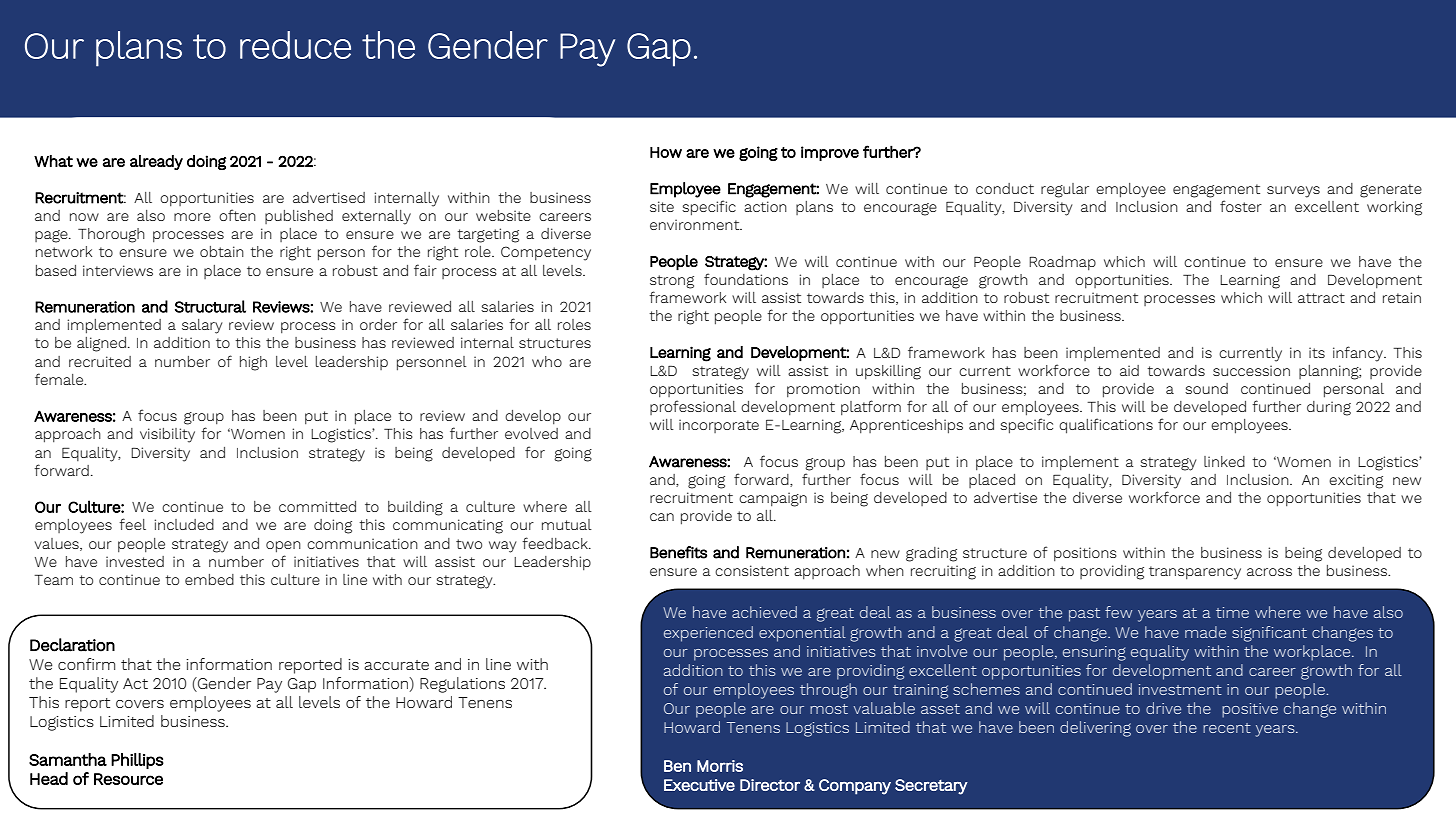 The image size is (1456, 819). I want to click on included, so click(184, 524).
